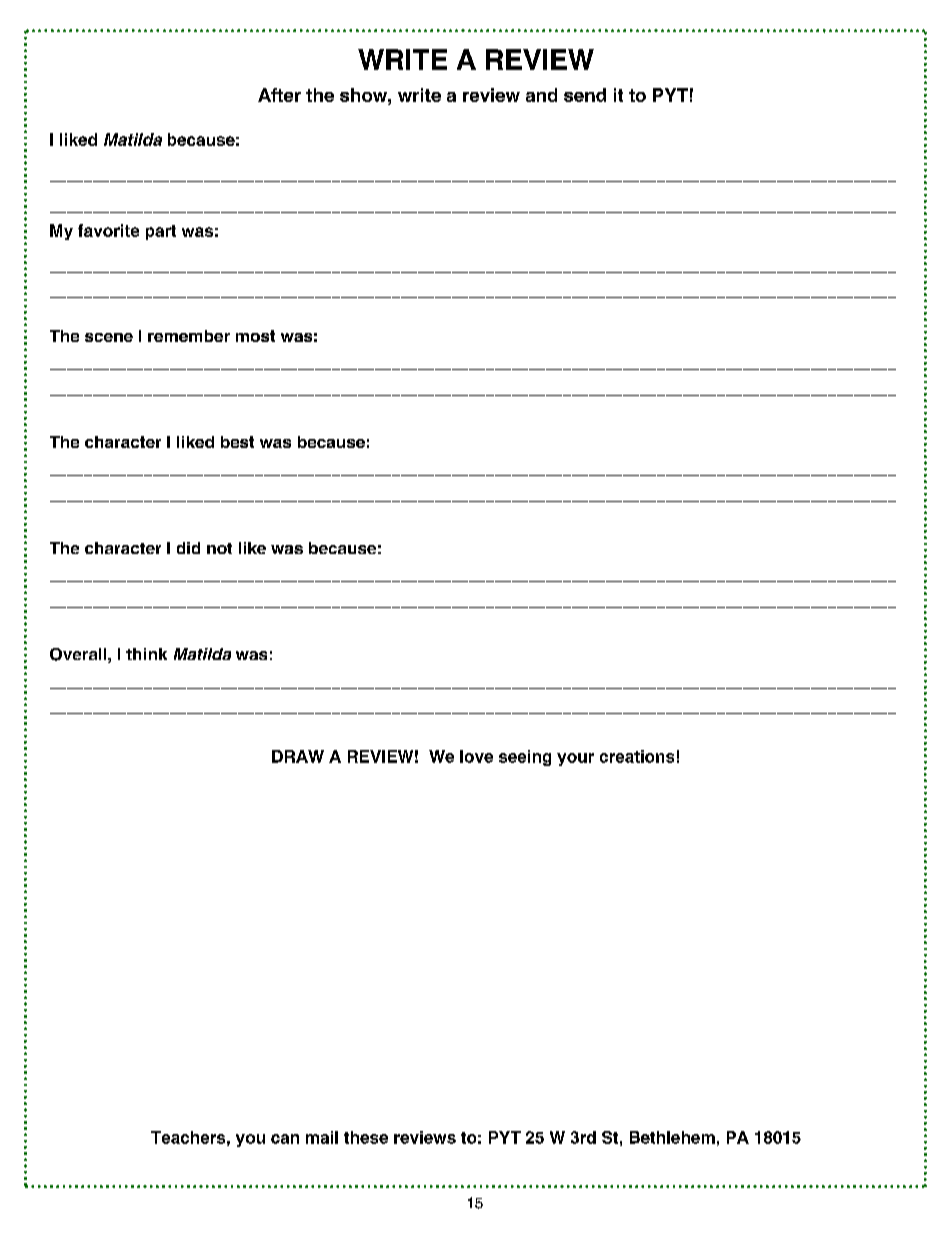  I want to click on love, so click(476, 756).
